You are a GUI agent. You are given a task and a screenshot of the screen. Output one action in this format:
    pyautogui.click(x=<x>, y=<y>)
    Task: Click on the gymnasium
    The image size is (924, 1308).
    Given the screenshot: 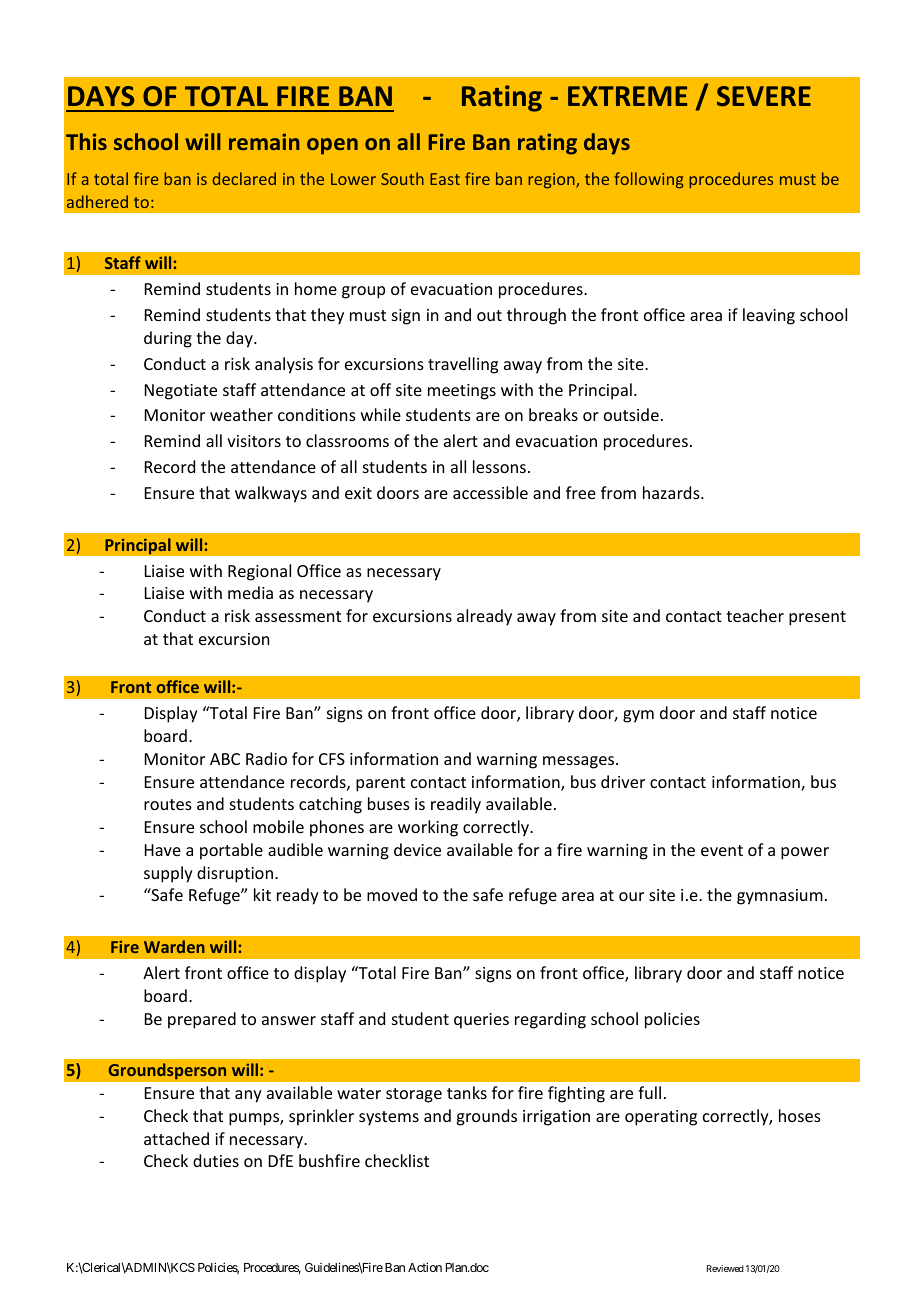 What is the action you would take?
    pyautogui.click(x=780, y=897)
